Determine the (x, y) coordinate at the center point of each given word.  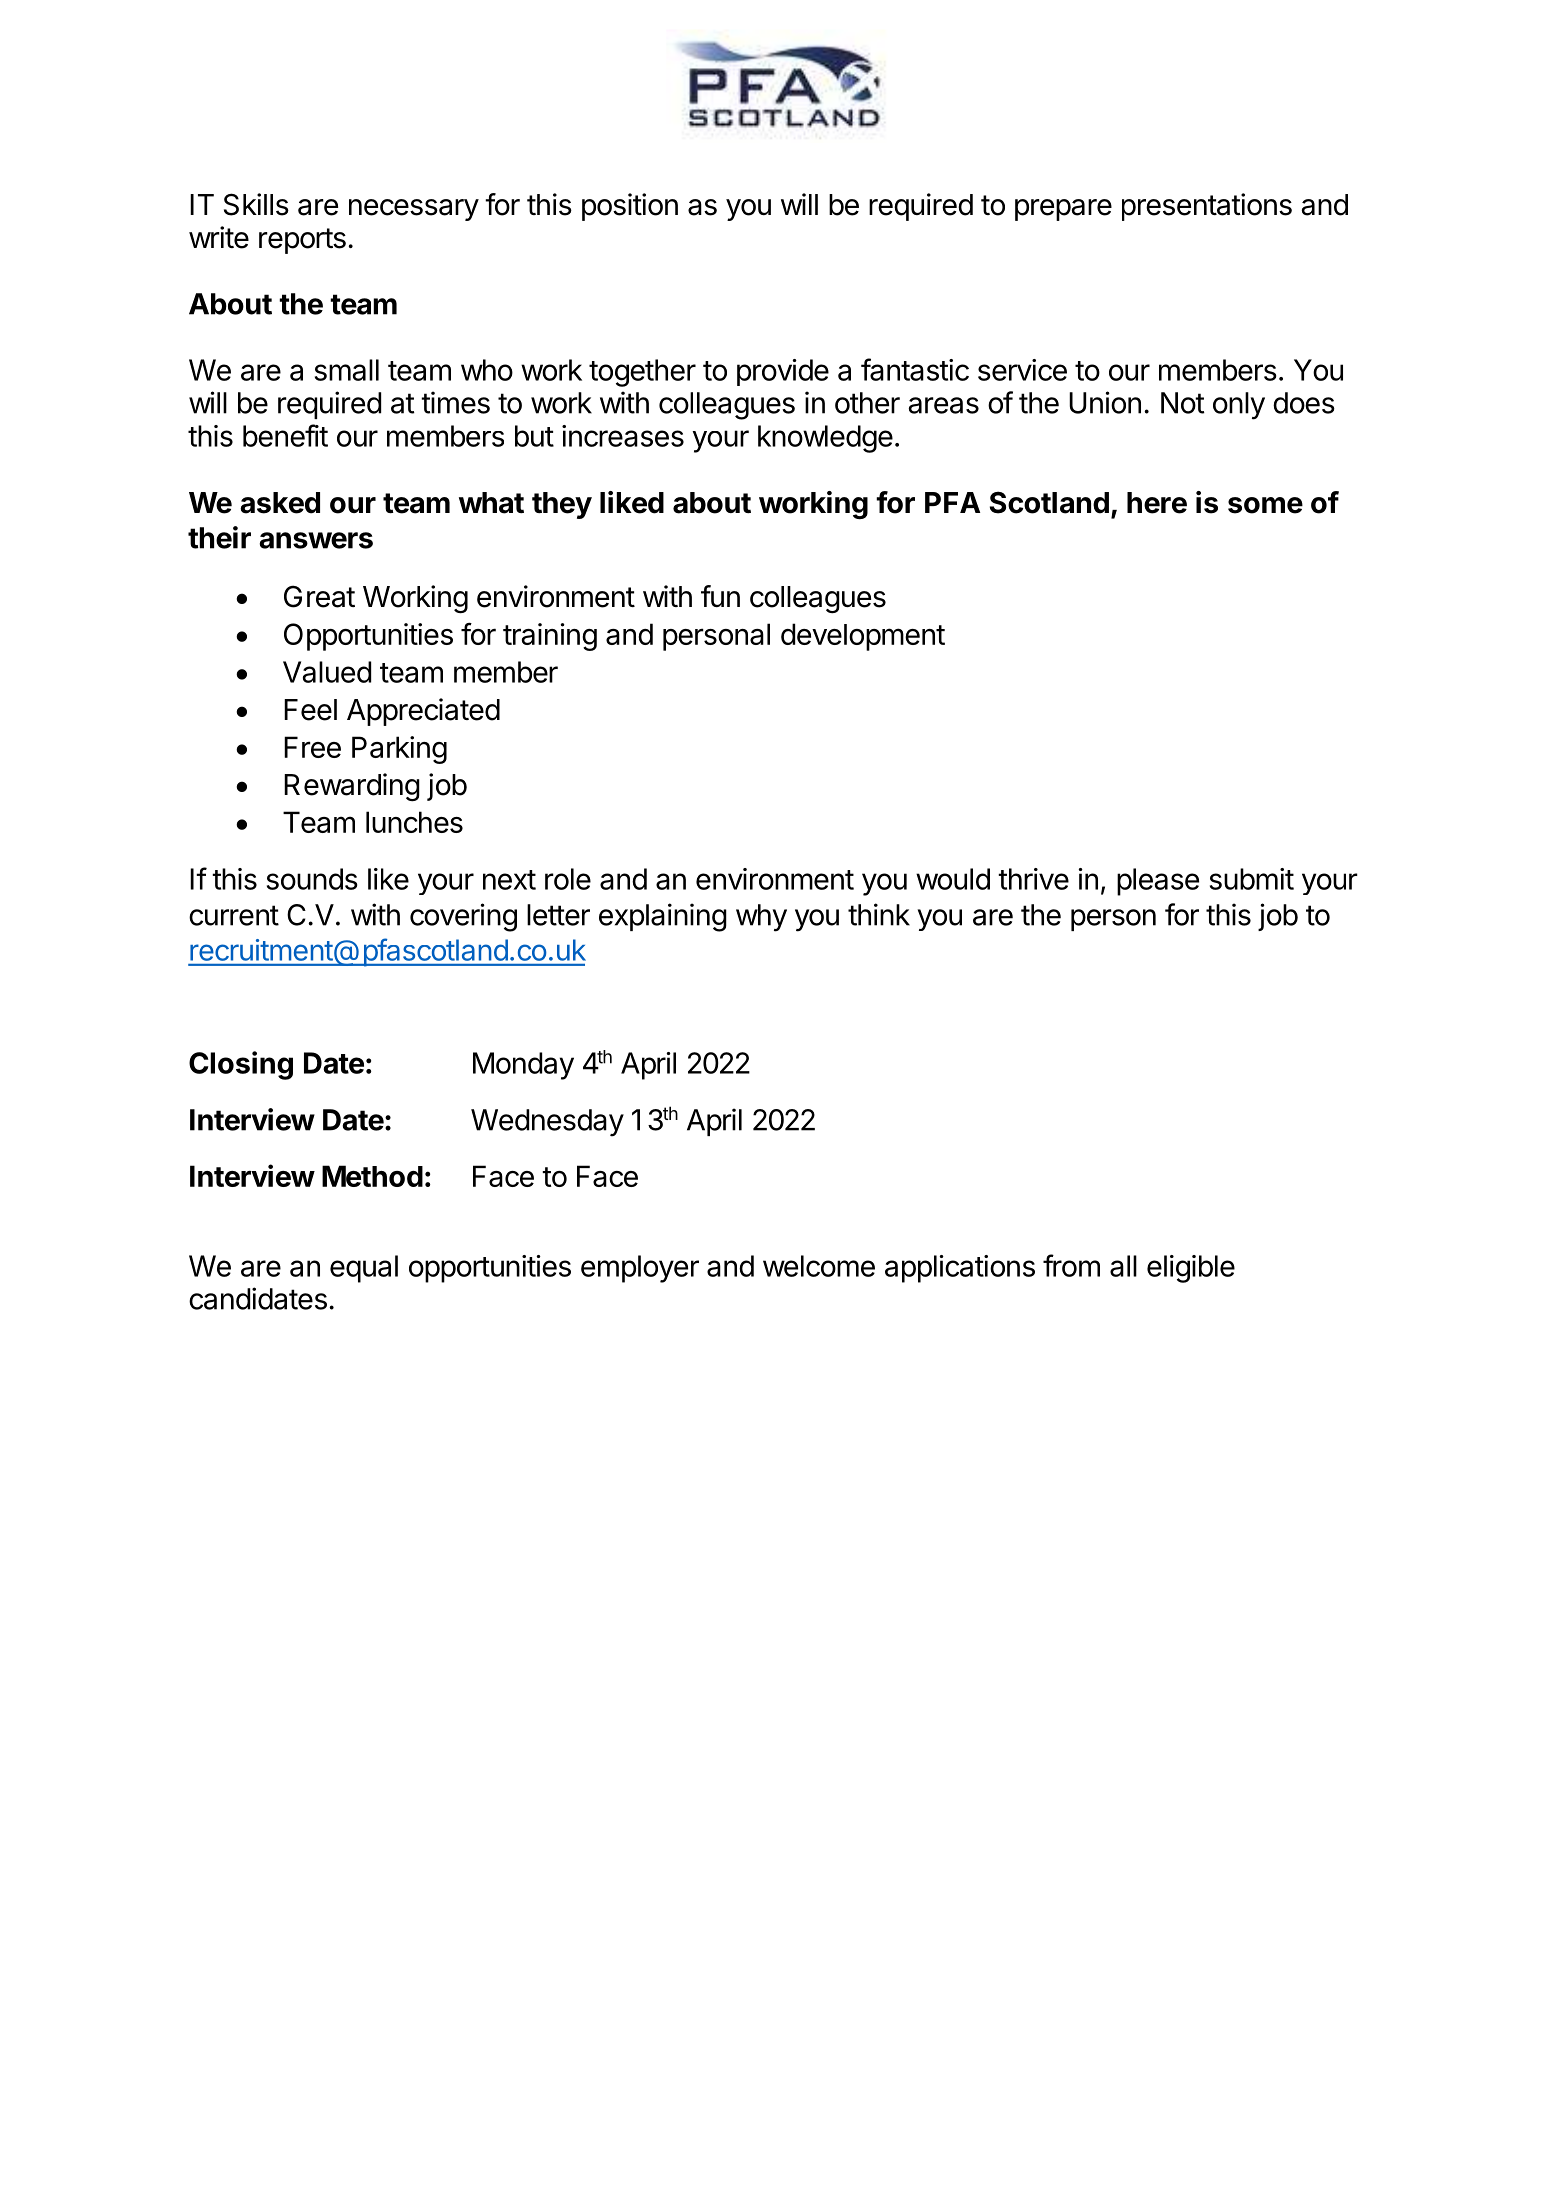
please (1158, 882)
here (1157, 503)
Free (312, 747)
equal (364, 1269)
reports (302, 241)
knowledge (825, 439)
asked (280, 503)
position (630, 207)
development (863, 637)
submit (1252, 879)
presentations (1207, 207)
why (761, 918)
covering (463, 917)
